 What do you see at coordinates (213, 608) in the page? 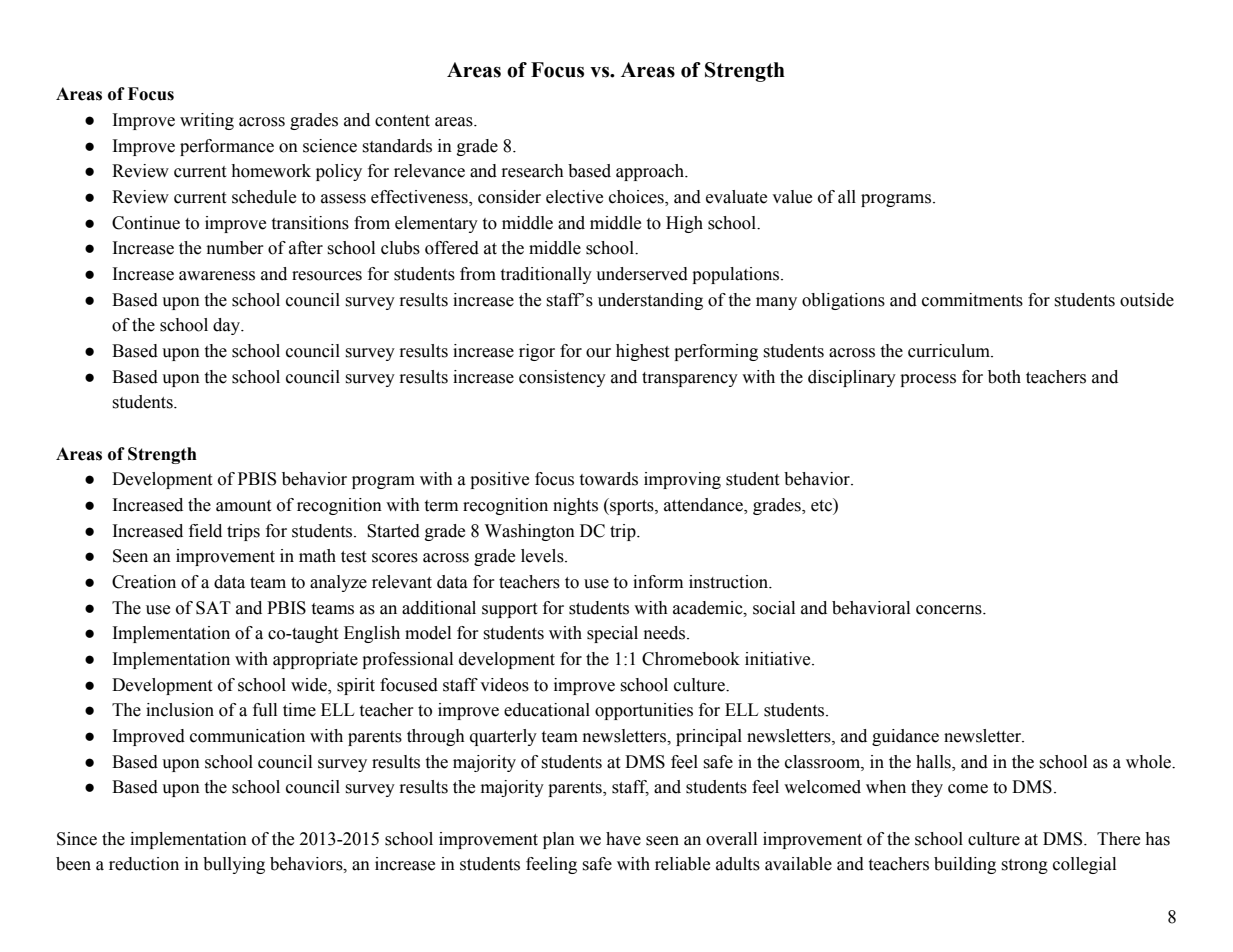
I see `SAT` at bounding box center [213, 608].
